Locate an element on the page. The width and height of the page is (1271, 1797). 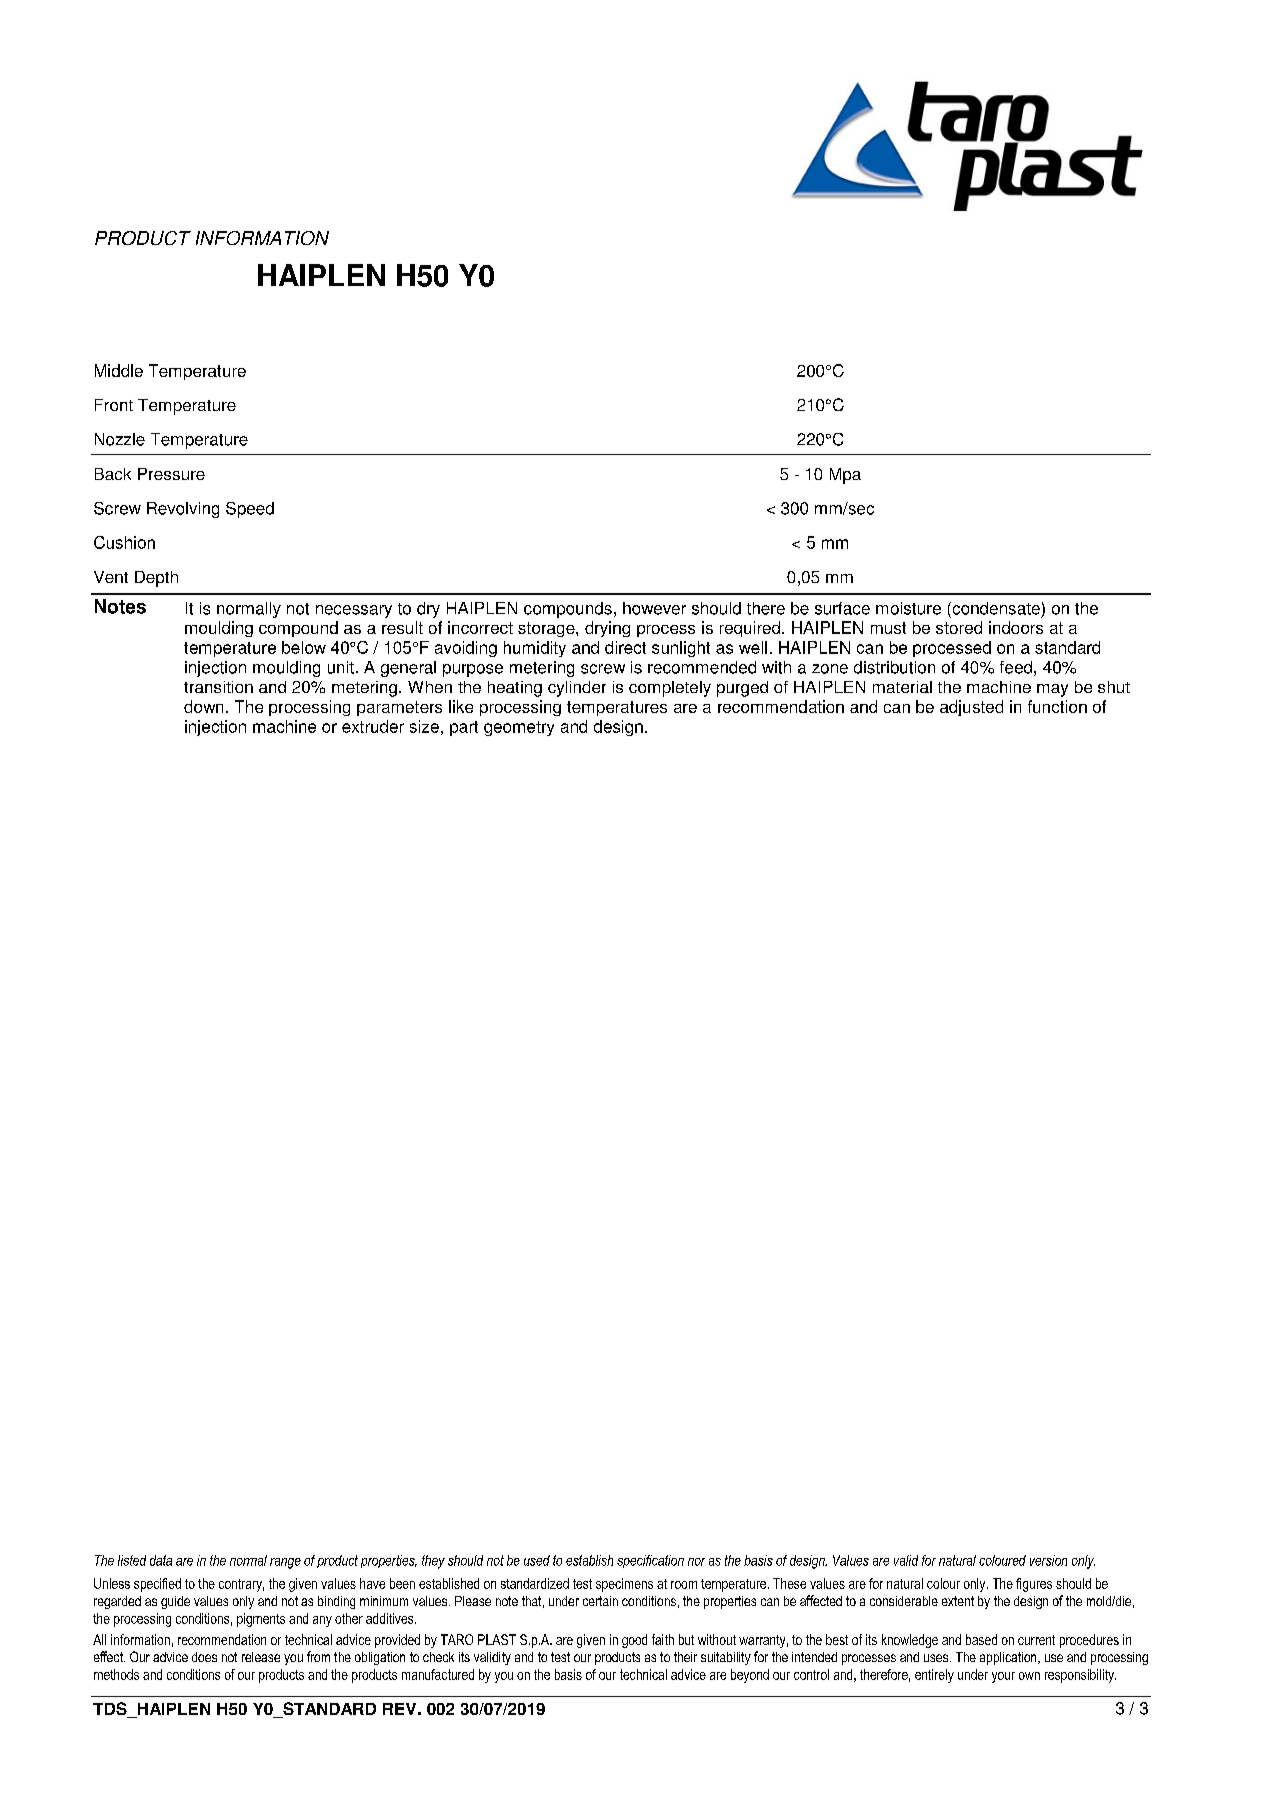
geometry is located at coordinates (519, 728).
